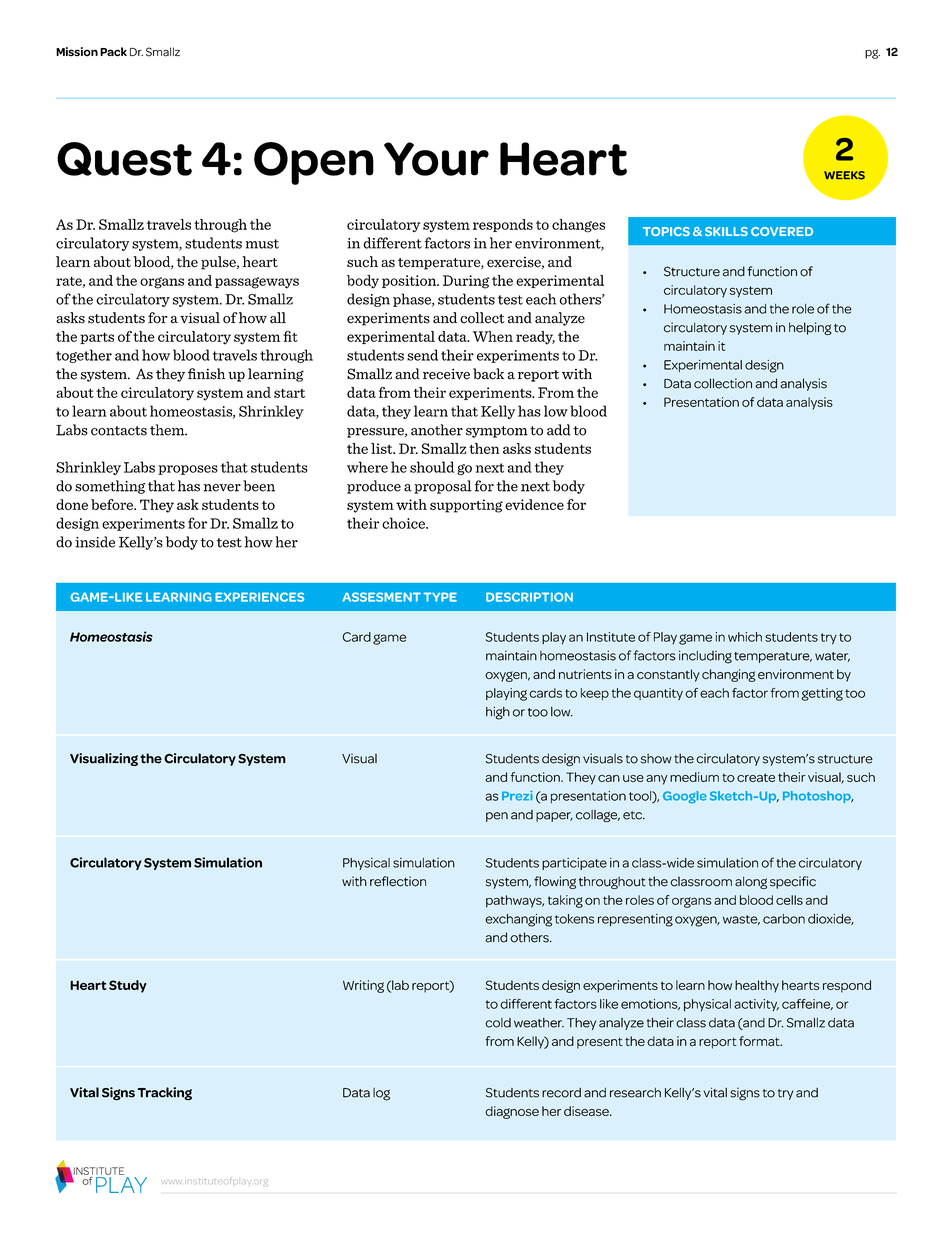 This screenshot has height=1233, width=952. I want to click on parts, so click(97, 338).
